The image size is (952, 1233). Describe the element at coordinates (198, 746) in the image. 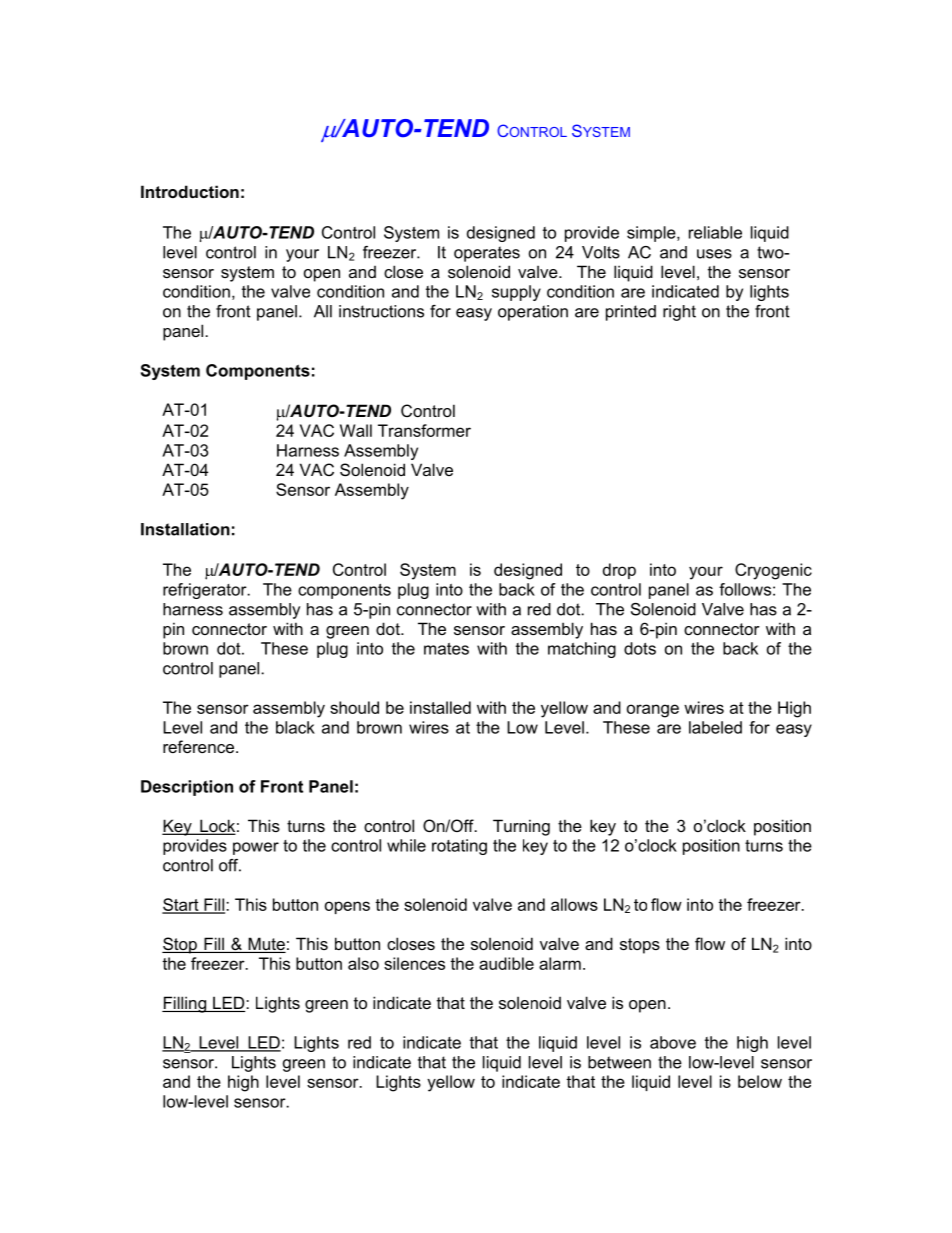

I see `reference` at that location.
